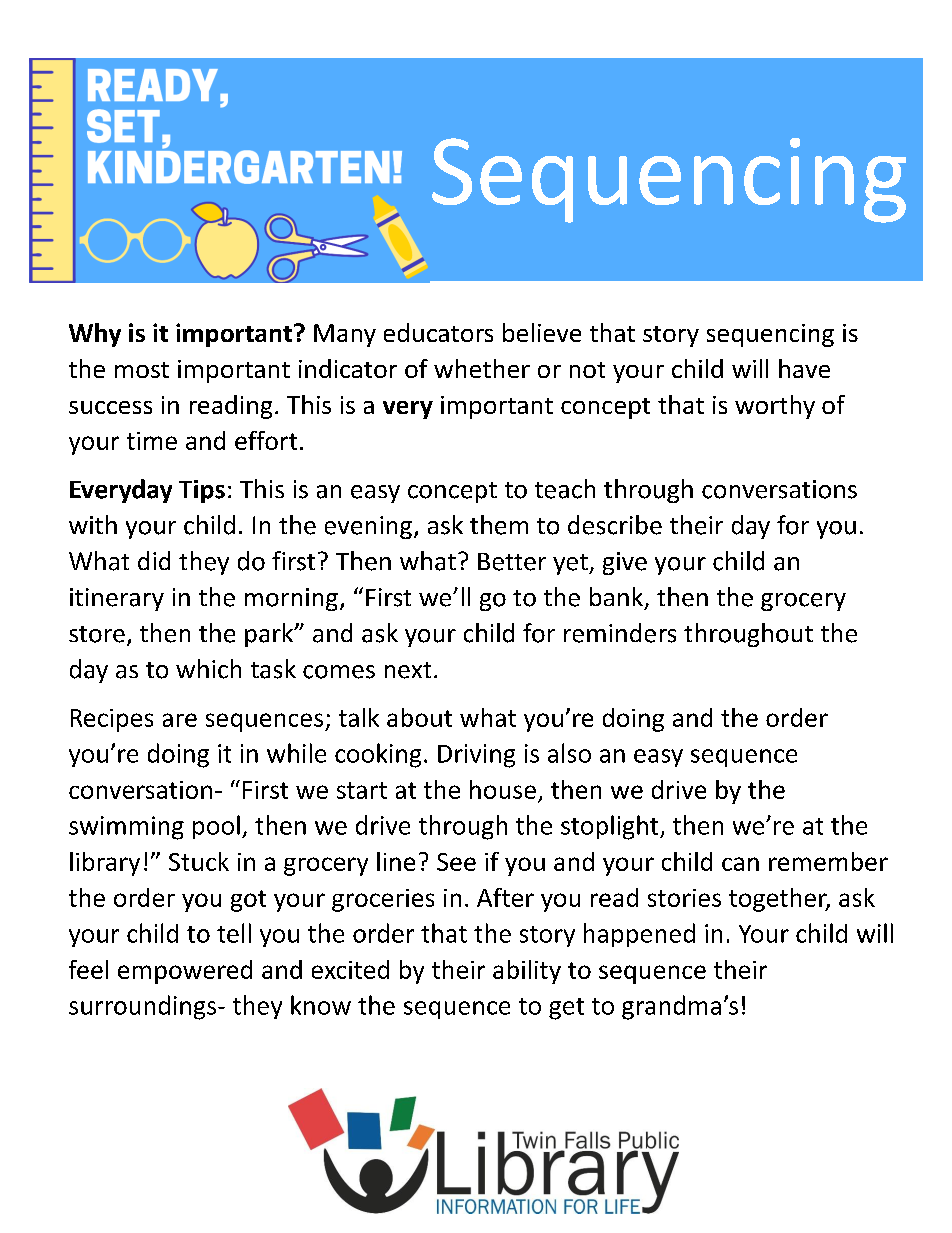 This screenshot has height=1233, width=952. What do you see at coordinates (142, 370) in the screenshot?
I see `most` at bounding box center [142, 370].
